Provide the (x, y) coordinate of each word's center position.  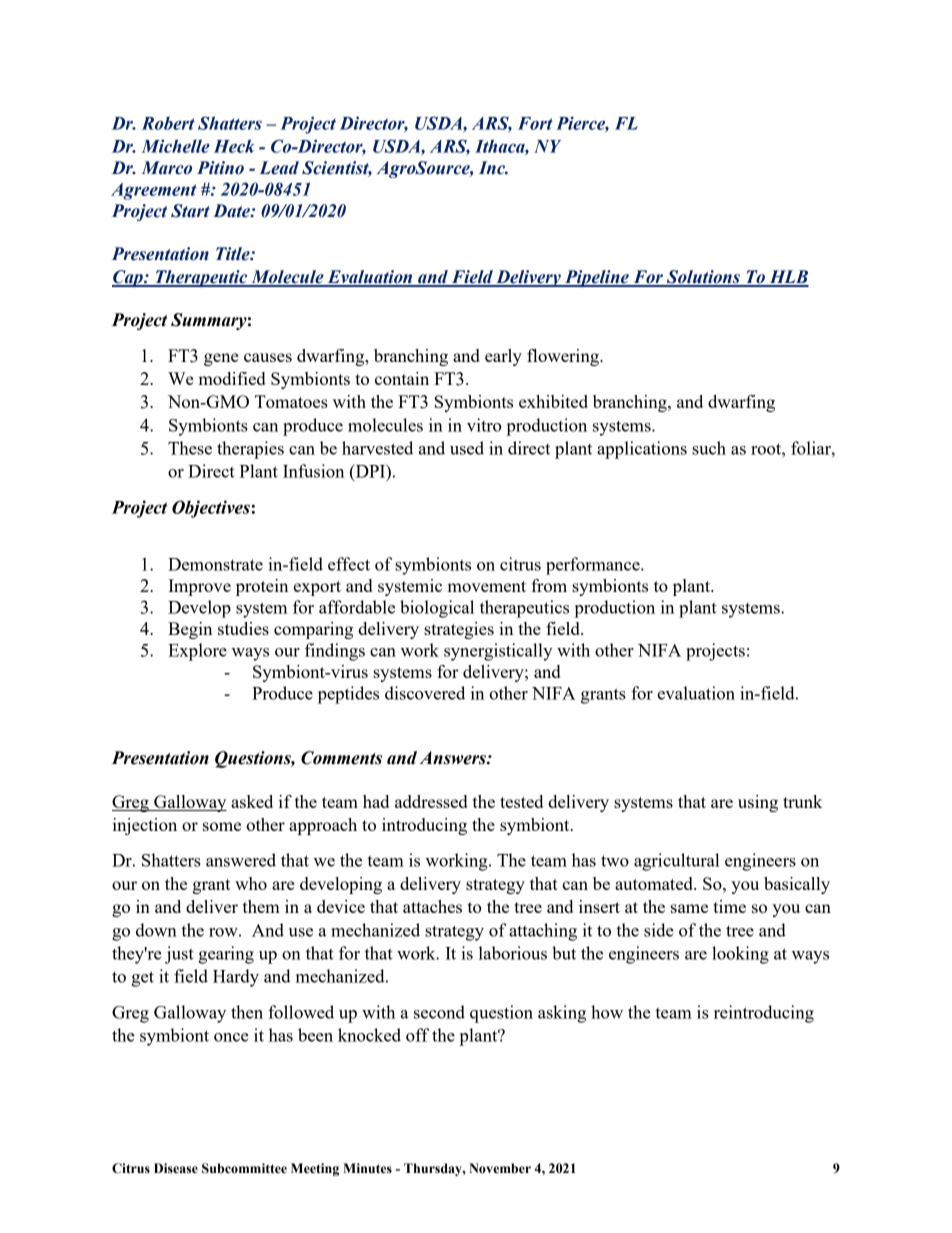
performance (594, 566)
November (500, 1168)
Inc (493, 168)
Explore (197, 652)
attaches (432, 906)
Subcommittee (244, 1168)
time (729, 906)
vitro (484, 425)
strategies (459, 630)
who (251, 883)
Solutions (703, 278)
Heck (234, 146)
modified (231, 378)
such (709, 448)
